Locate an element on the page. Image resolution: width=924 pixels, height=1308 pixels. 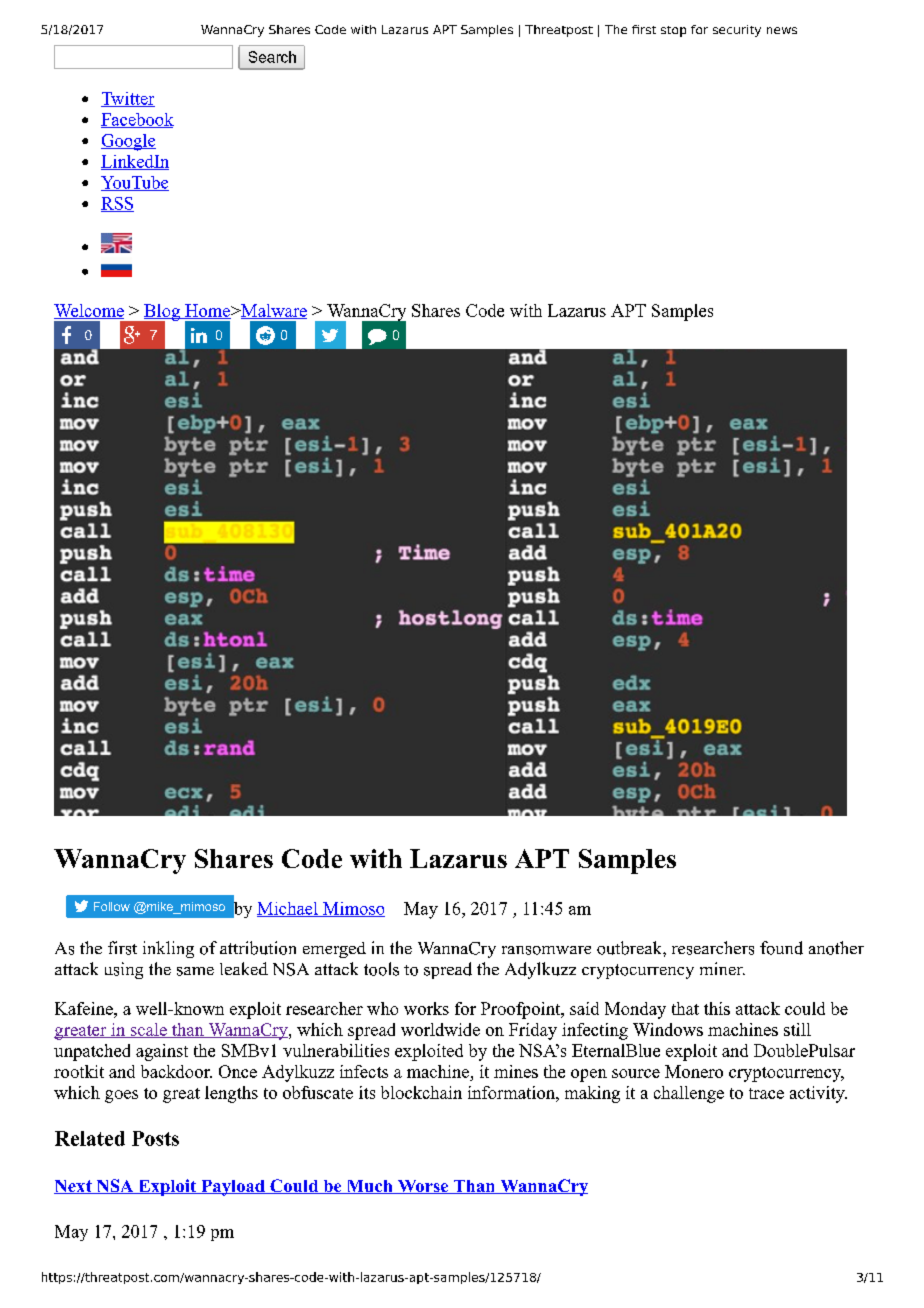
ransomware is located at coordinates (546, 950).
